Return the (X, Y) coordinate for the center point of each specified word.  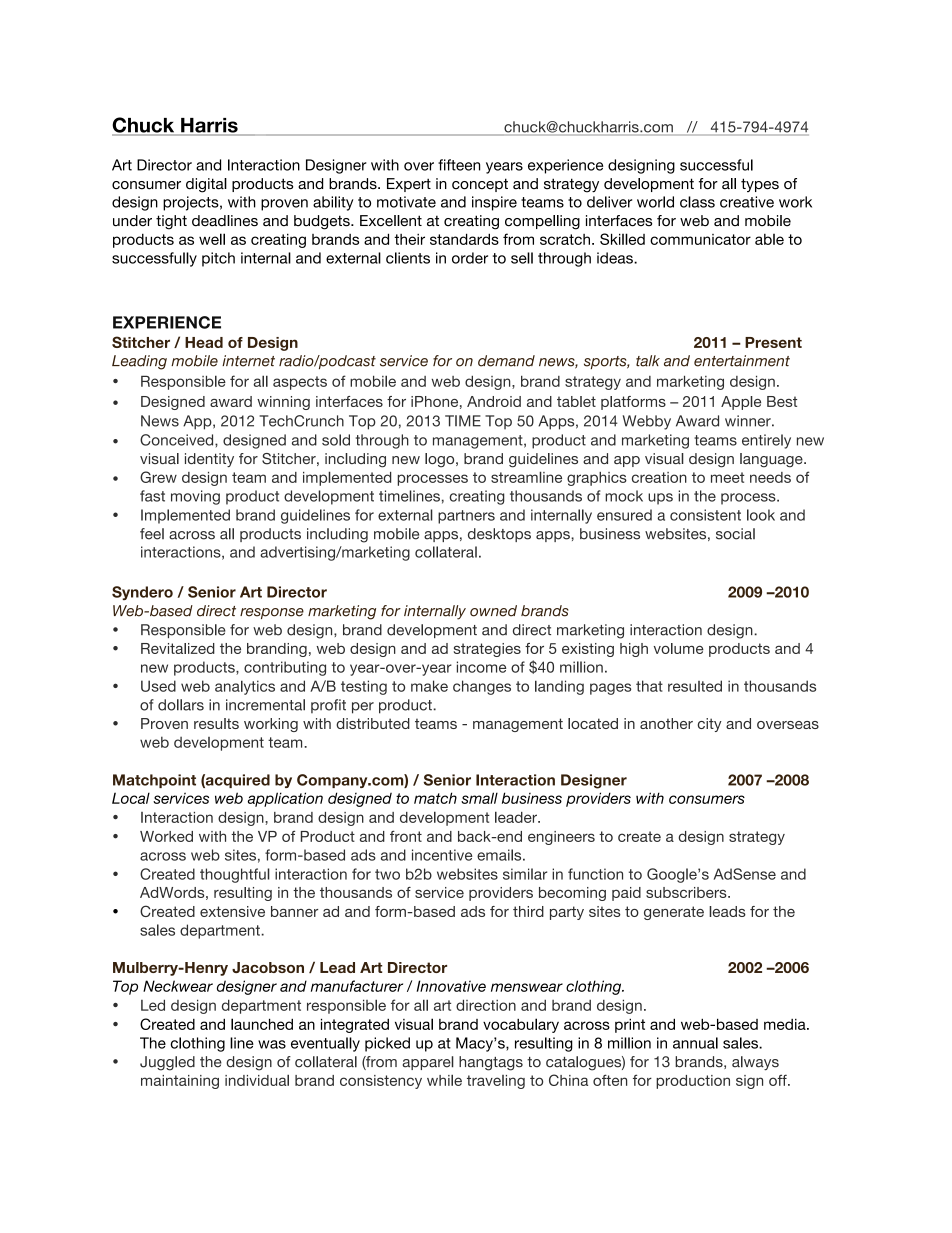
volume (679, 648)
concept (480, 185)
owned (493, 611)
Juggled (167, 1063)
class (697, 202)
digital (206, 185)
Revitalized (178, 648)
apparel (428, 1063)
